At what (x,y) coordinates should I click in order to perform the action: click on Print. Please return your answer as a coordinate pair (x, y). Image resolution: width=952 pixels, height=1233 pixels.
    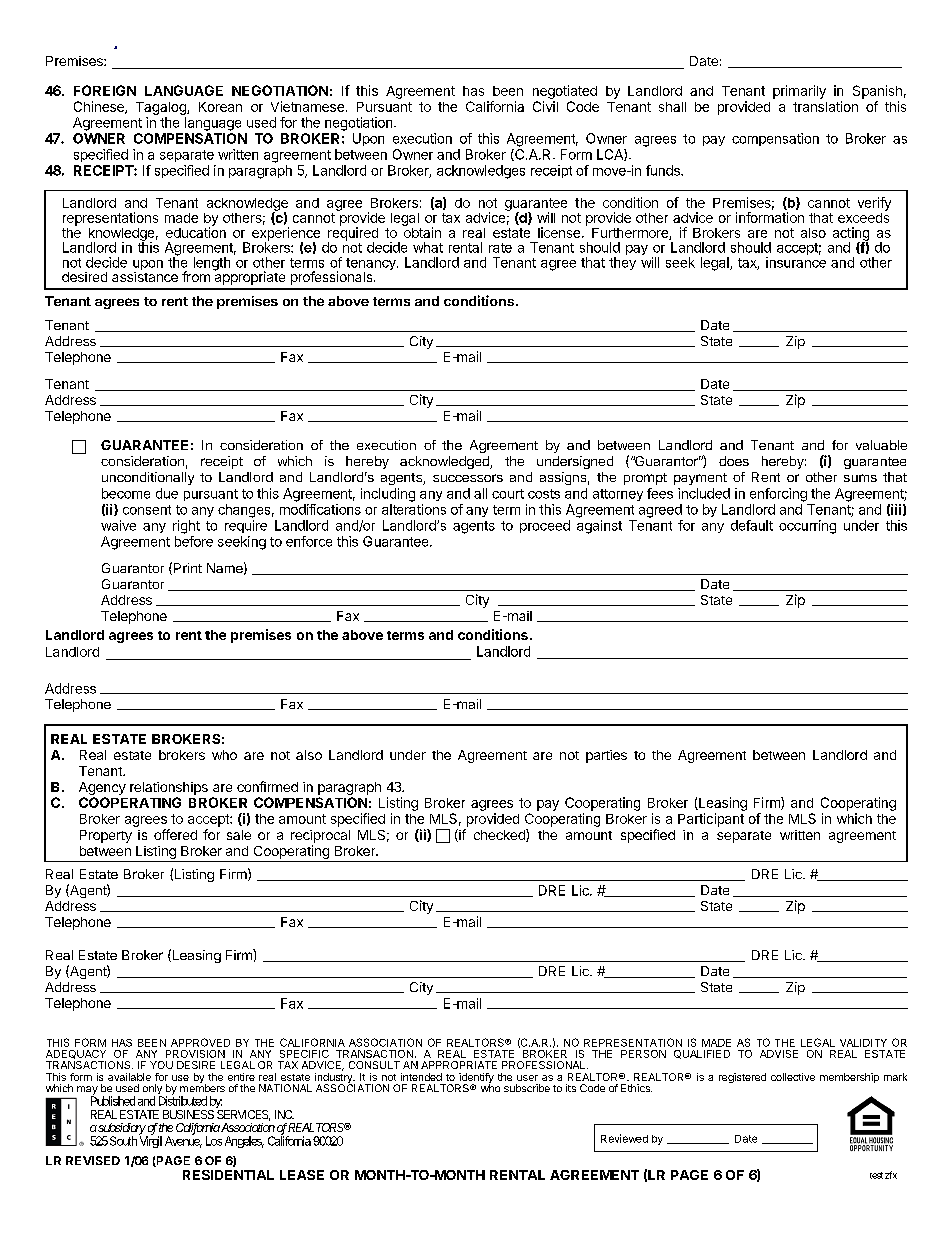
    Looking at the image, I should click on (188, 568).
